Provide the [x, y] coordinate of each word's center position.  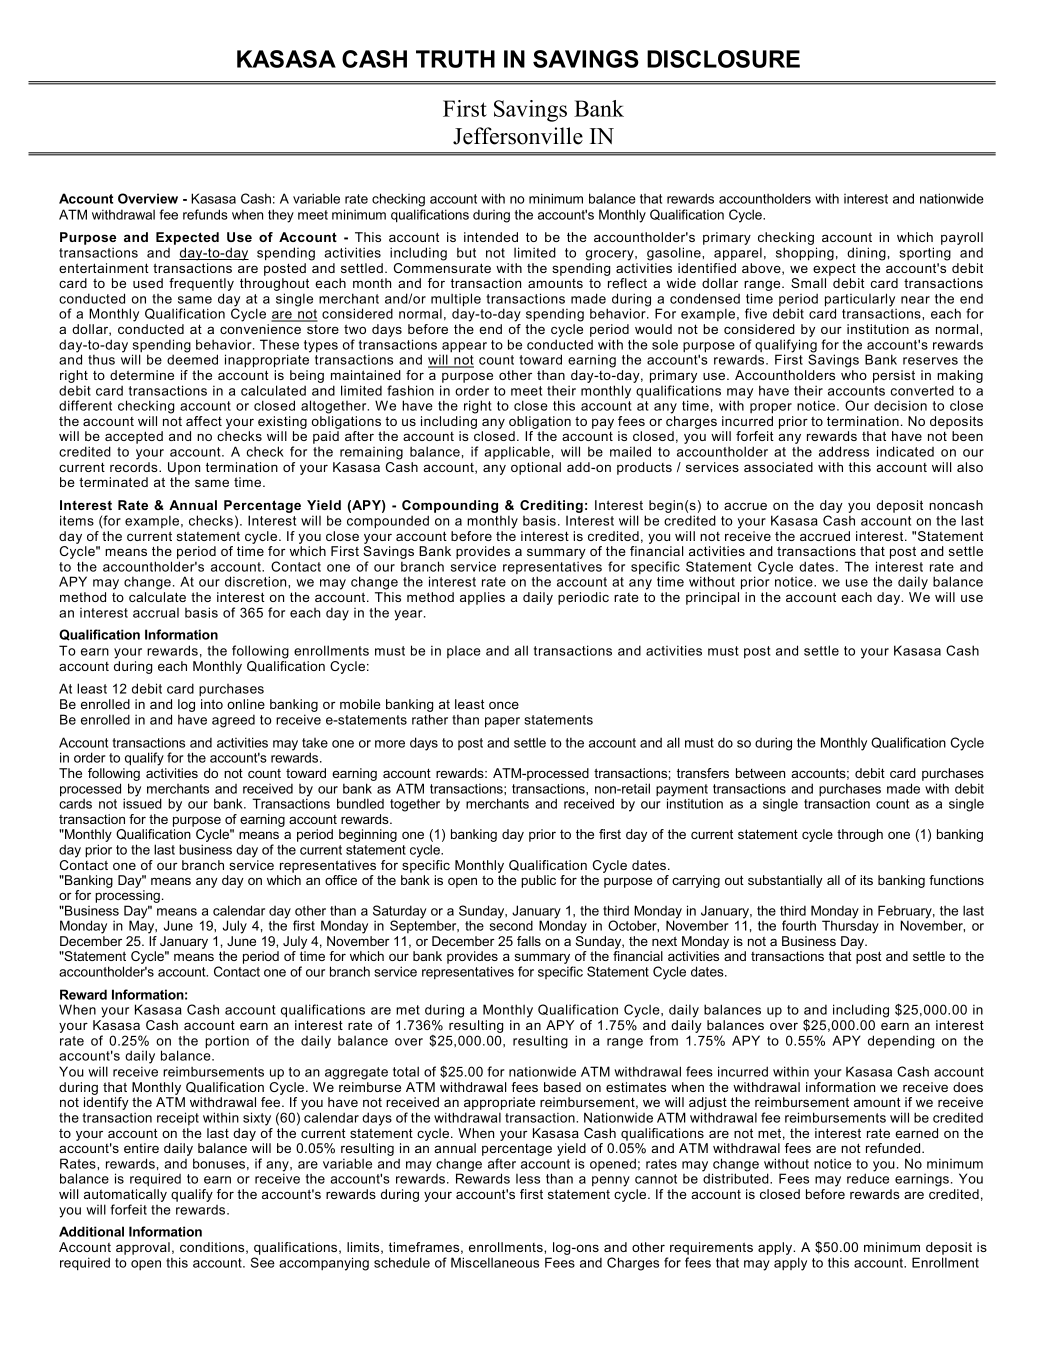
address [844, 451]
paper [502, 722]
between [760, 773]
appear [464, 348]
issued [142, 803]
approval [143, 1248]
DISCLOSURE [723, 59]
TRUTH [455, 59]
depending [901, 1042]
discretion [257, 581]
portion [227, 1042]
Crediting [551, 508]
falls [529, 941]
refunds [205, 214]
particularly [861, 301]
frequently [201, 286]
